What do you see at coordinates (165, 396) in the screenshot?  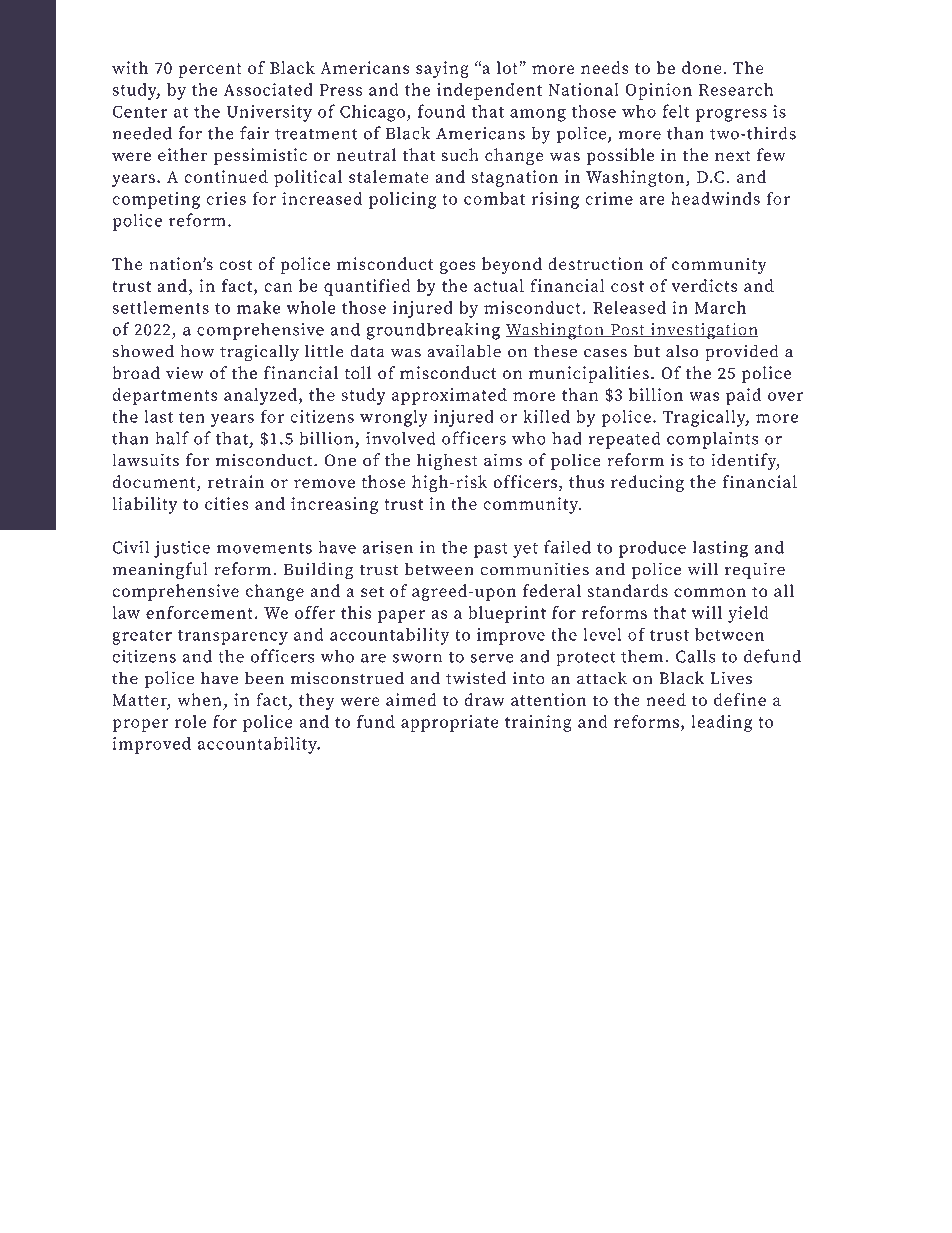 I see `departments` at bounding box center [165, 396].
